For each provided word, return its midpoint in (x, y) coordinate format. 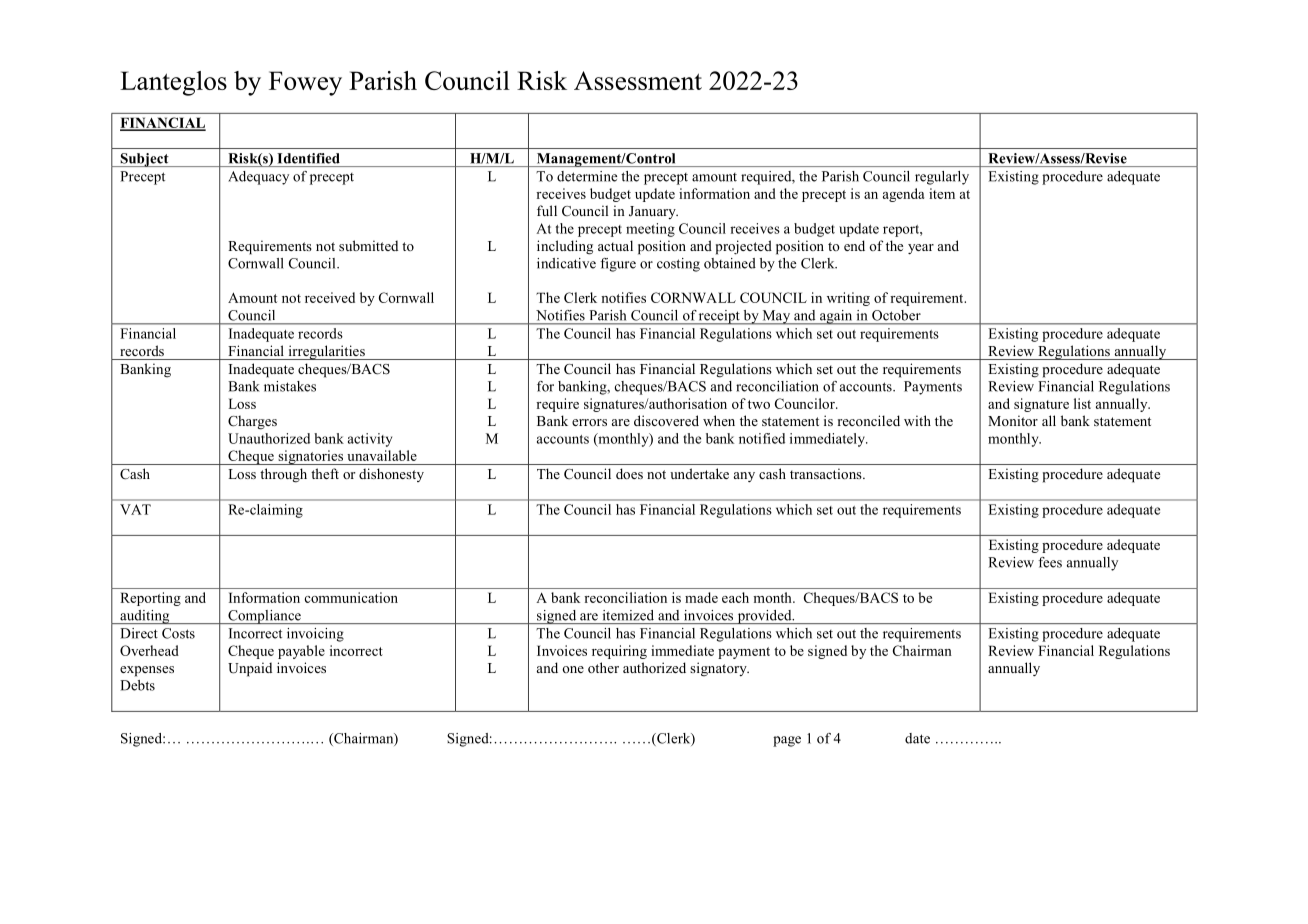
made (701, 597)
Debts (137, 685)
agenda (904, 195)
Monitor (1013, 420)
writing (848, 299)
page (787, 741)
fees (1050, 562)
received (330, 297)
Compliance (264, 617)
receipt (719, 317)
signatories (311, 457)
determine (587, 176)
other (603, 667)
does (629, 473)
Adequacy (259, 178)
